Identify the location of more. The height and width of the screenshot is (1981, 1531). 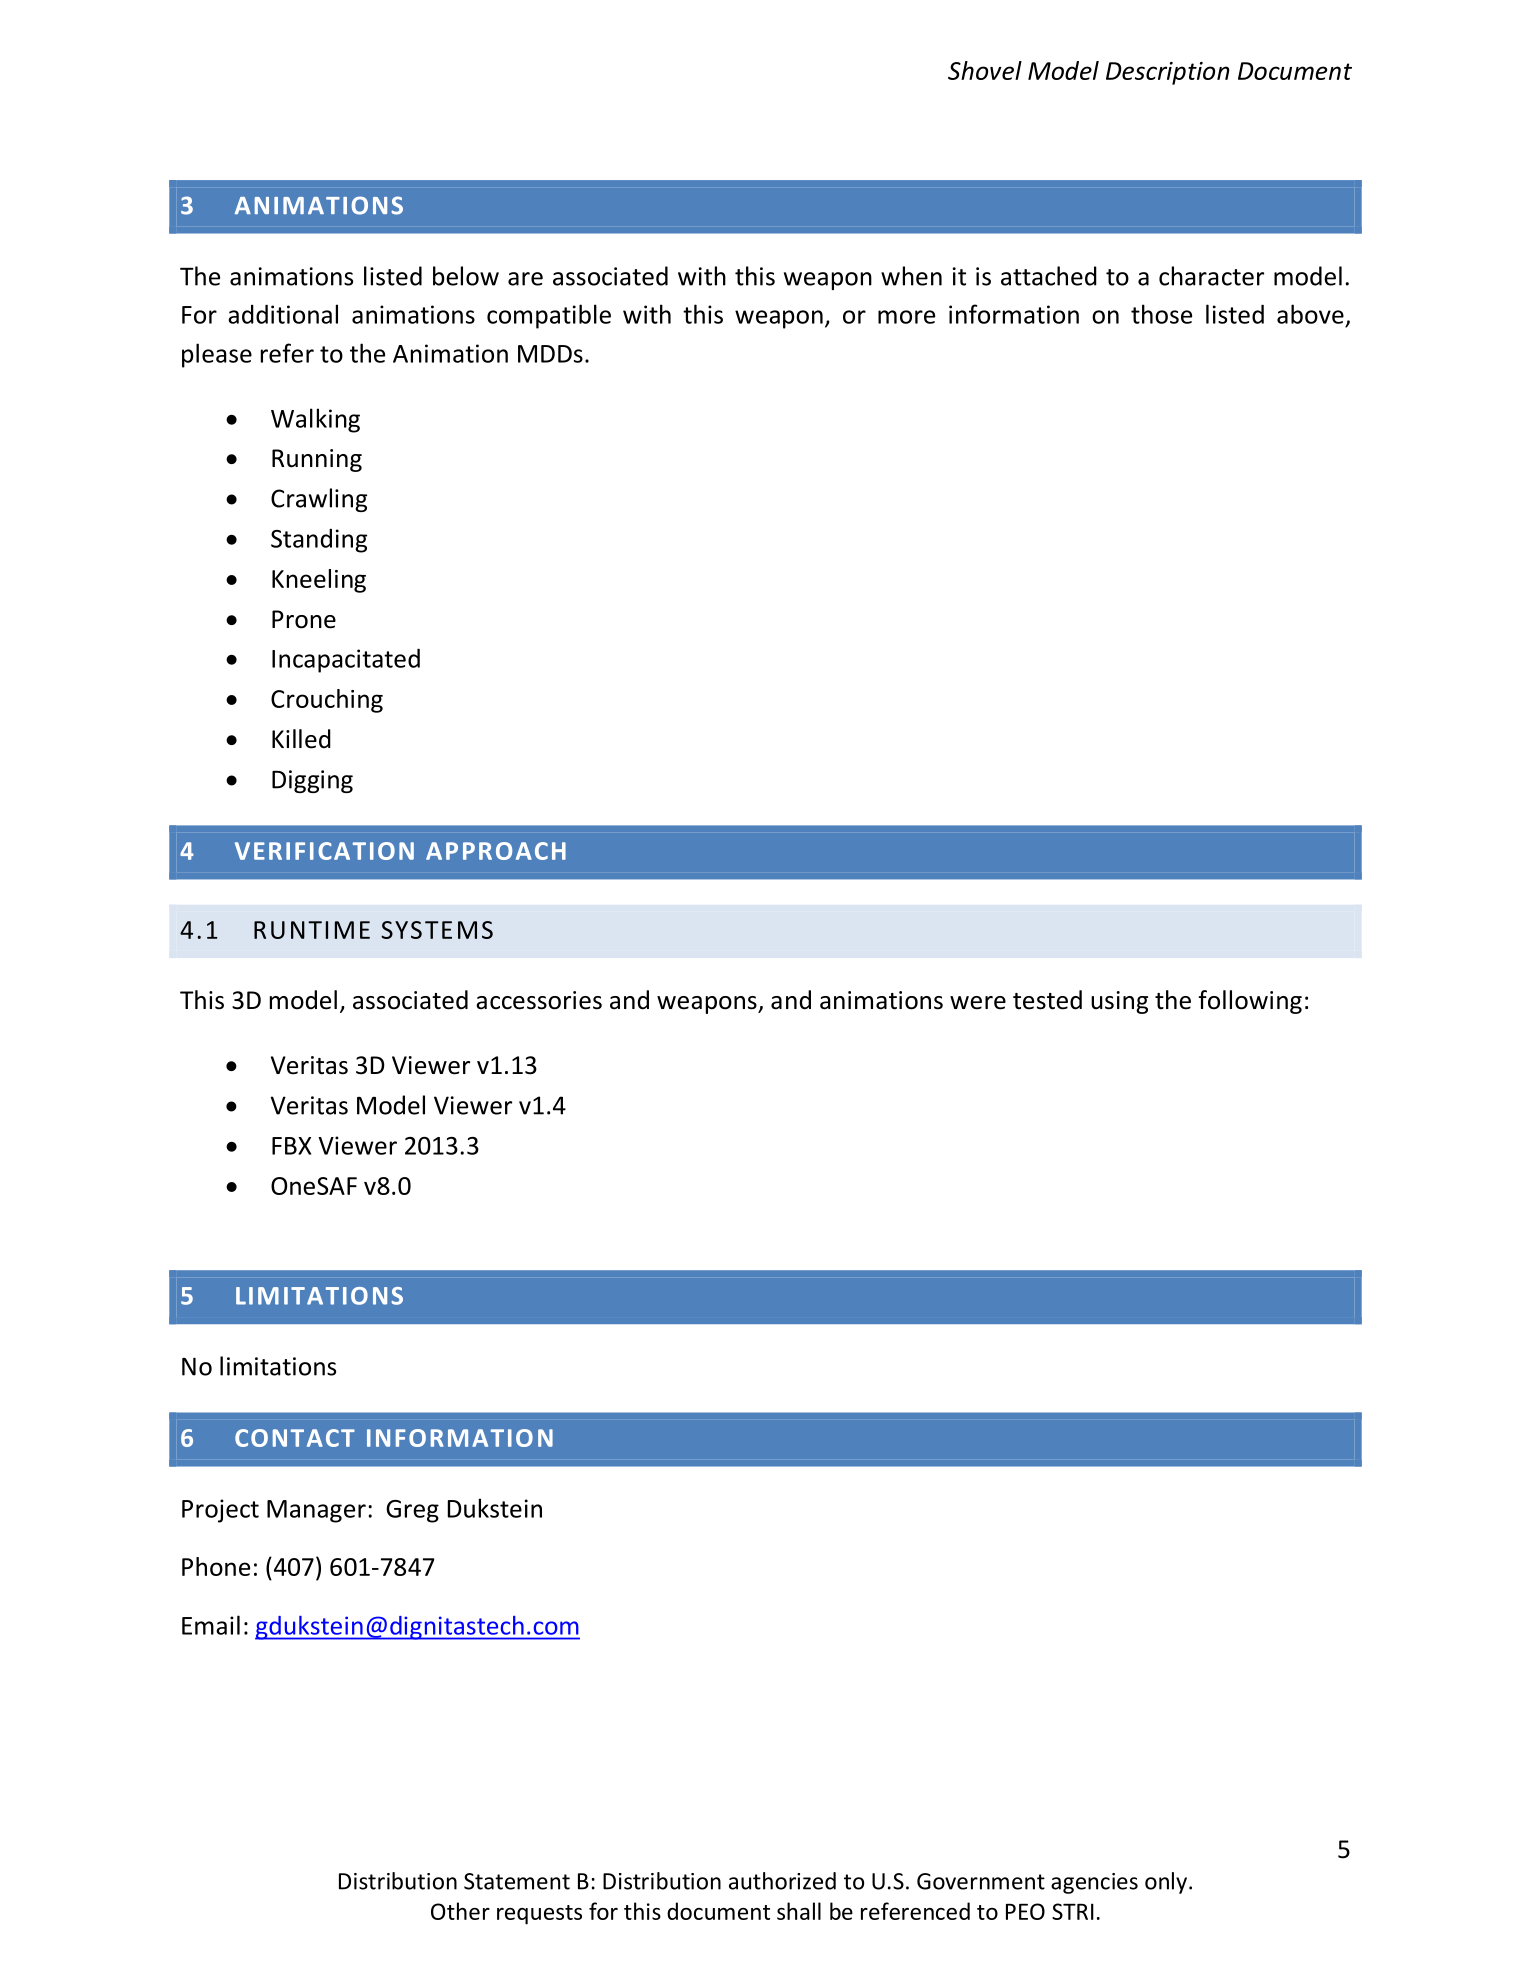
(906, 317).
